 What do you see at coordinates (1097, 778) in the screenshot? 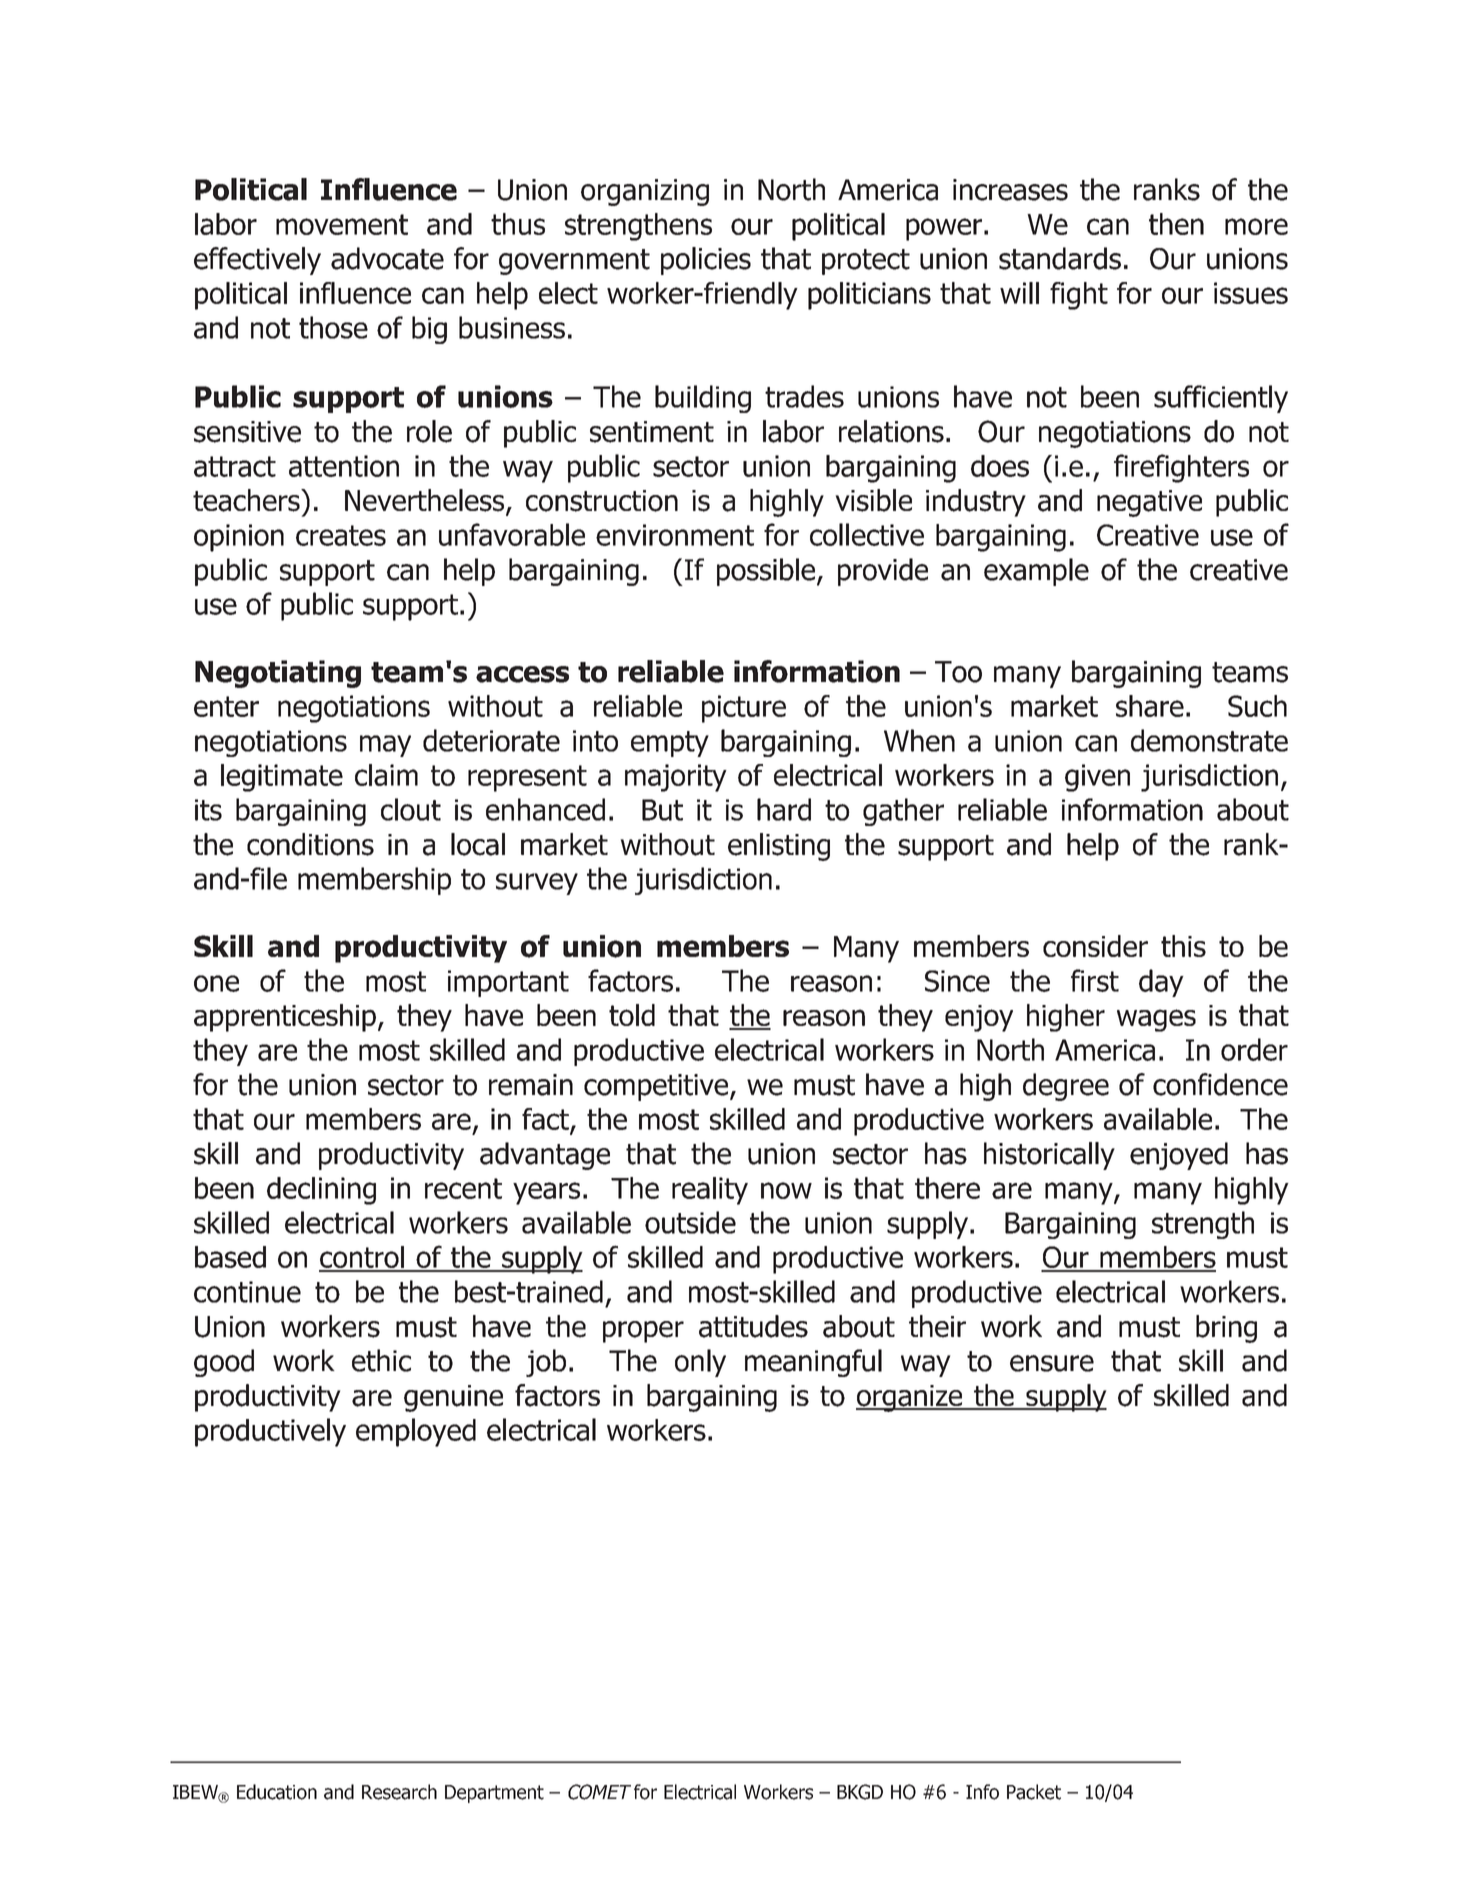
I see `given` at bounding box center [1097, 778].
